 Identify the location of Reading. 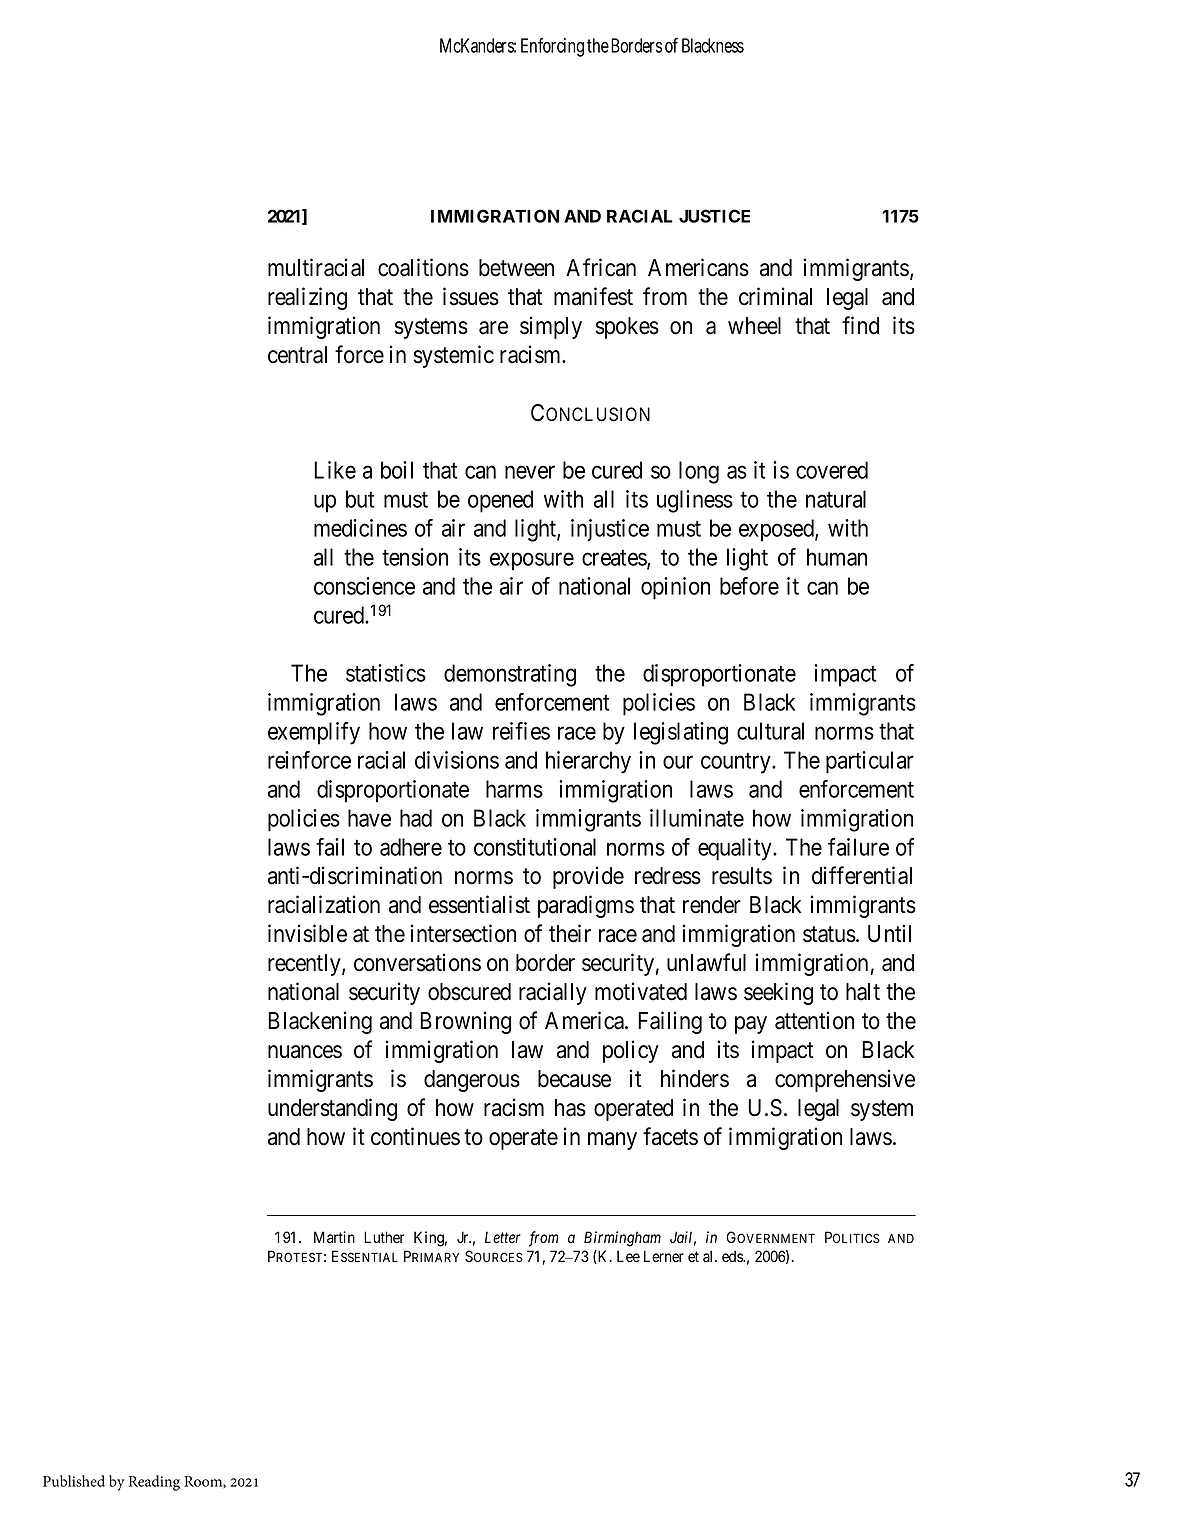
(154, 1483).
